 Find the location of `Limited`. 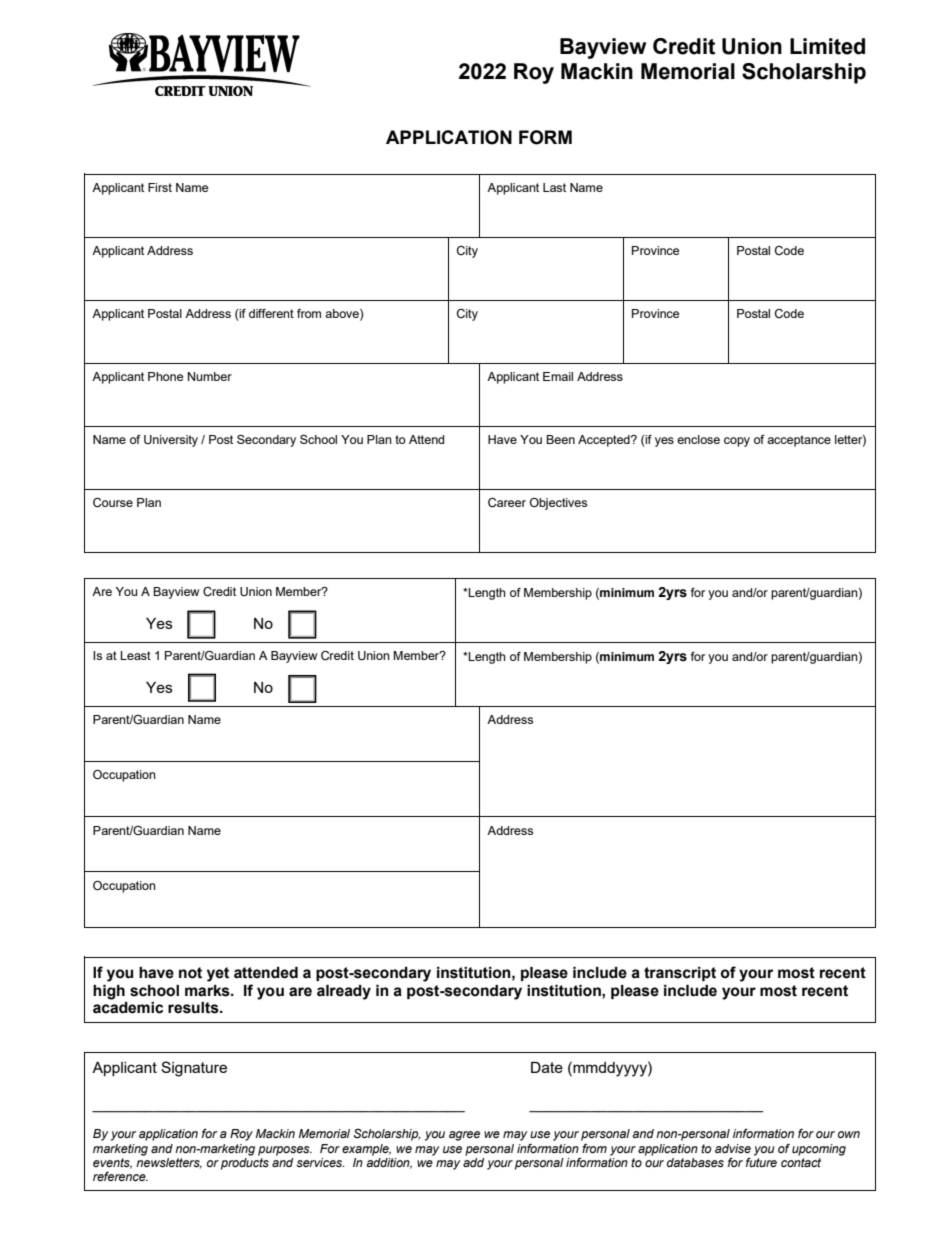

Limited is located at coordinates (827, 46).
